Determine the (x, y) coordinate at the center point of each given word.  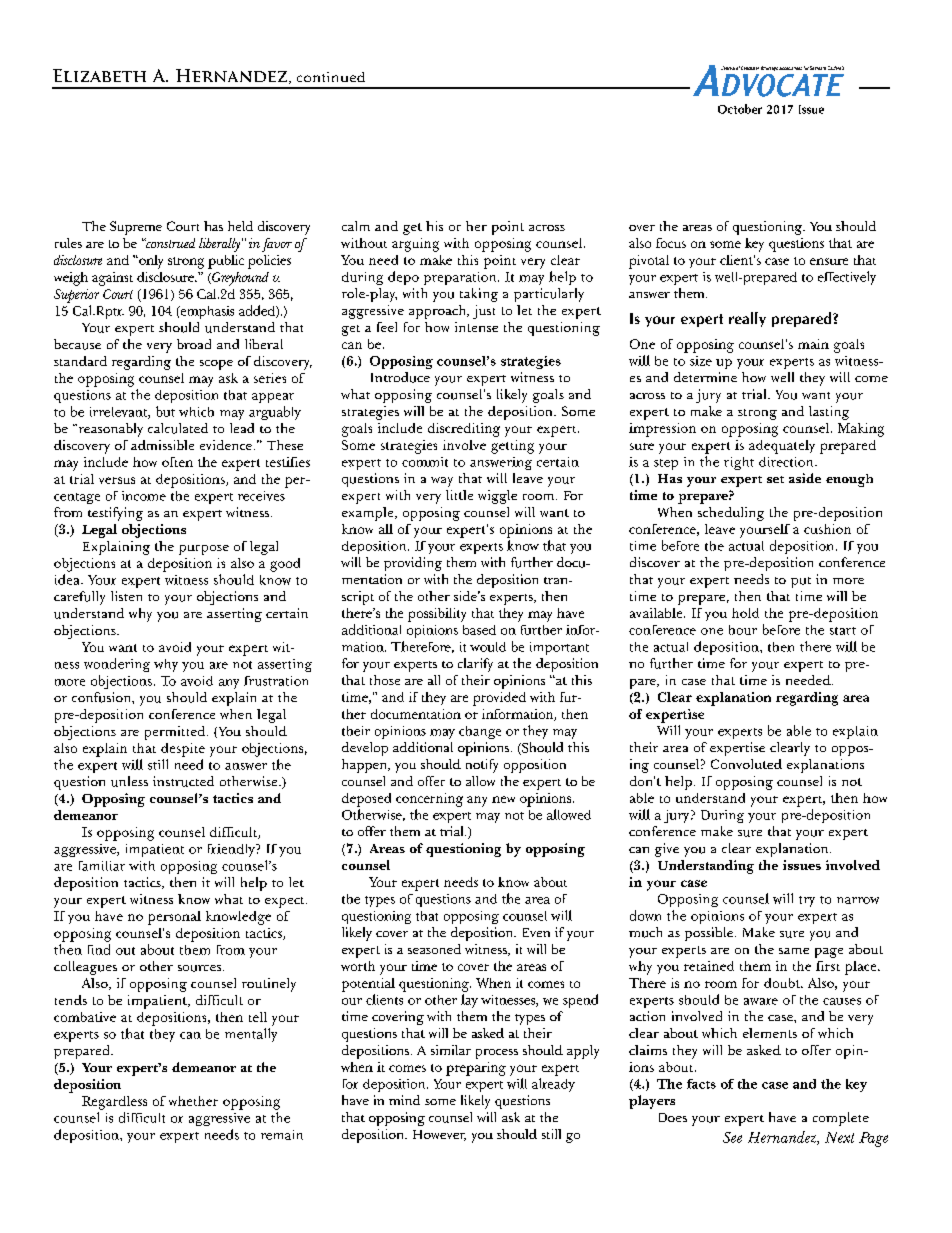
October (740, 109)
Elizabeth (99, 75)
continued (331, 77)
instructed (183, 781)
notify (482, 766)
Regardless (114, 1103)
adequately (782, 447)
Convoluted (746, 764)
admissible (162, 445)
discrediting (464, 430)
